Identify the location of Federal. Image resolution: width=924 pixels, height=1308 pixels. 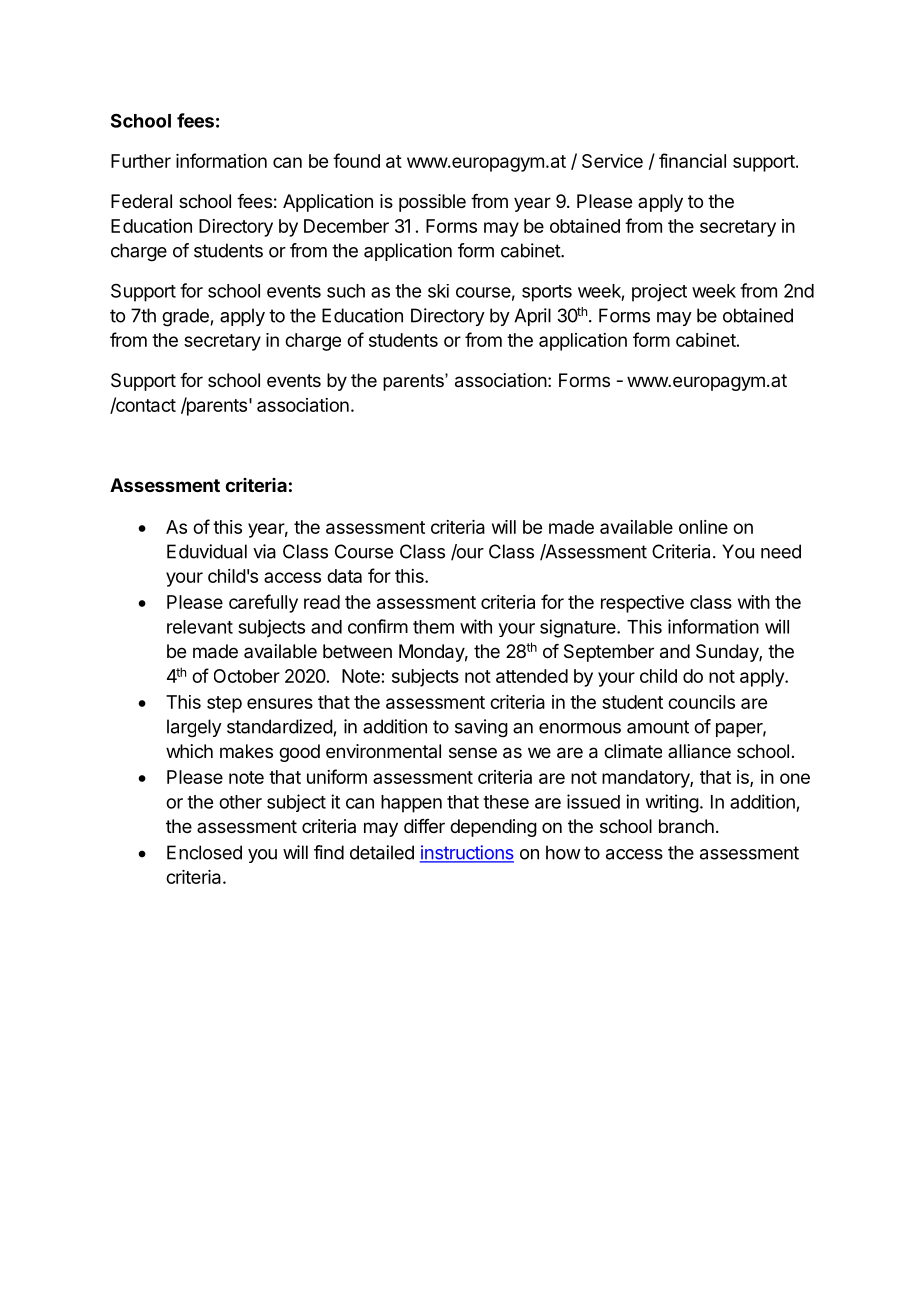
(141, 201).
